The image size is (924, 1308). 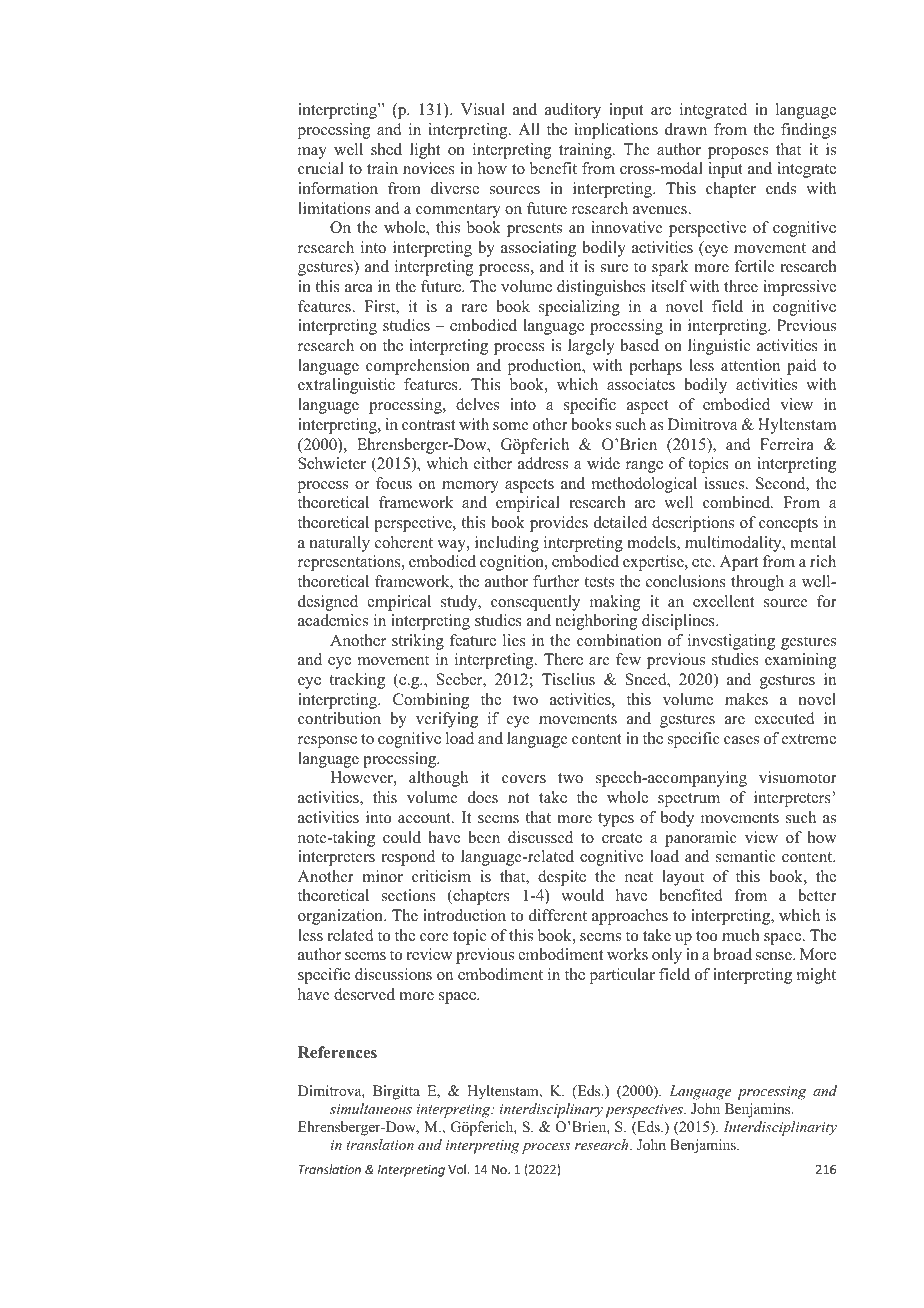 I want to click on There, so click(x=563, y=659).
